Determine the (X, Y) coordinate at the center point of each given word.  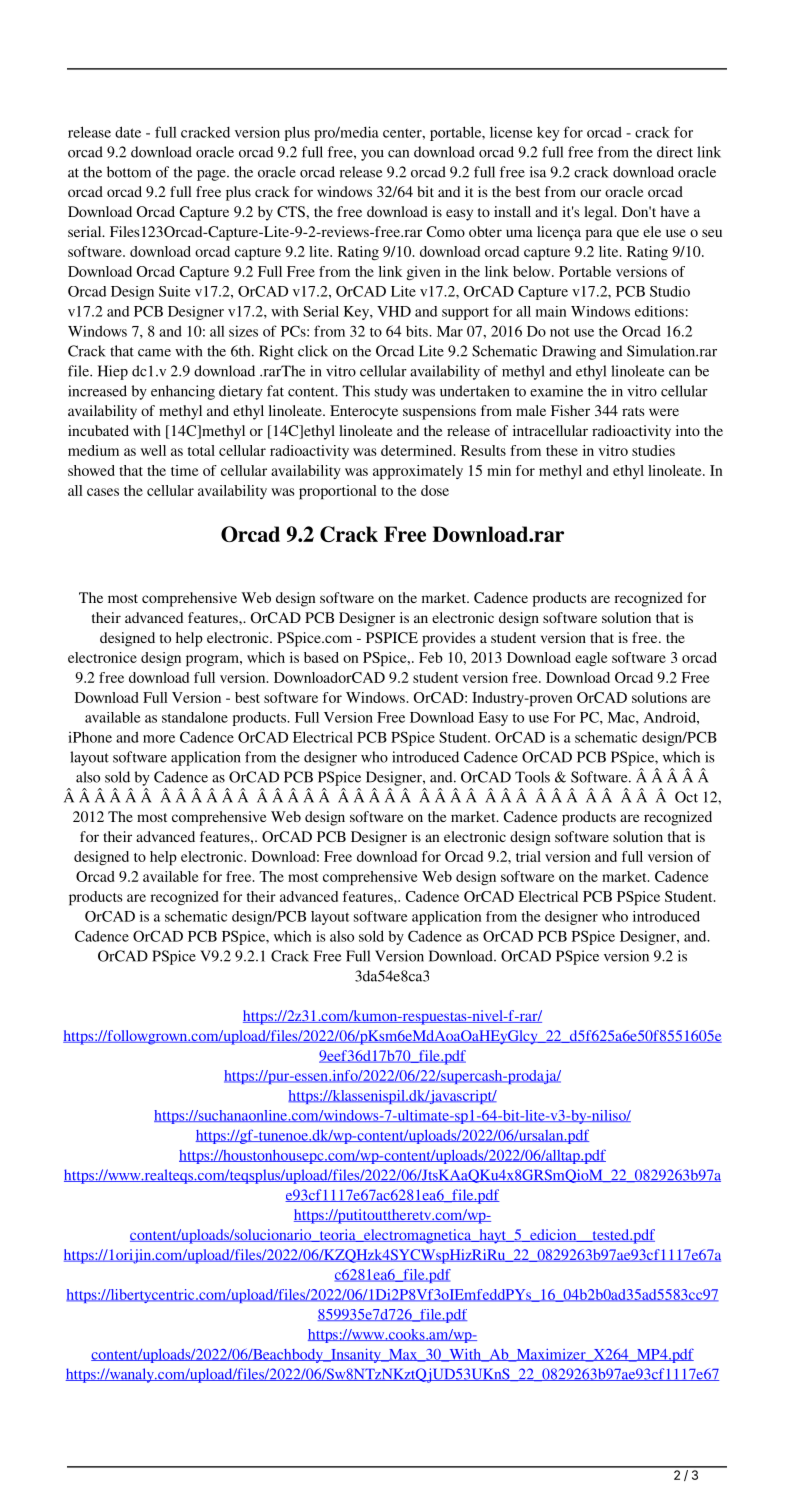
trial (528, 856)
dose (435, 490)
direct (675, 152)
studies (653, 450)
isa (538, 172)
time (185, 470)
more (159, 739)
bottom (129, 172)
